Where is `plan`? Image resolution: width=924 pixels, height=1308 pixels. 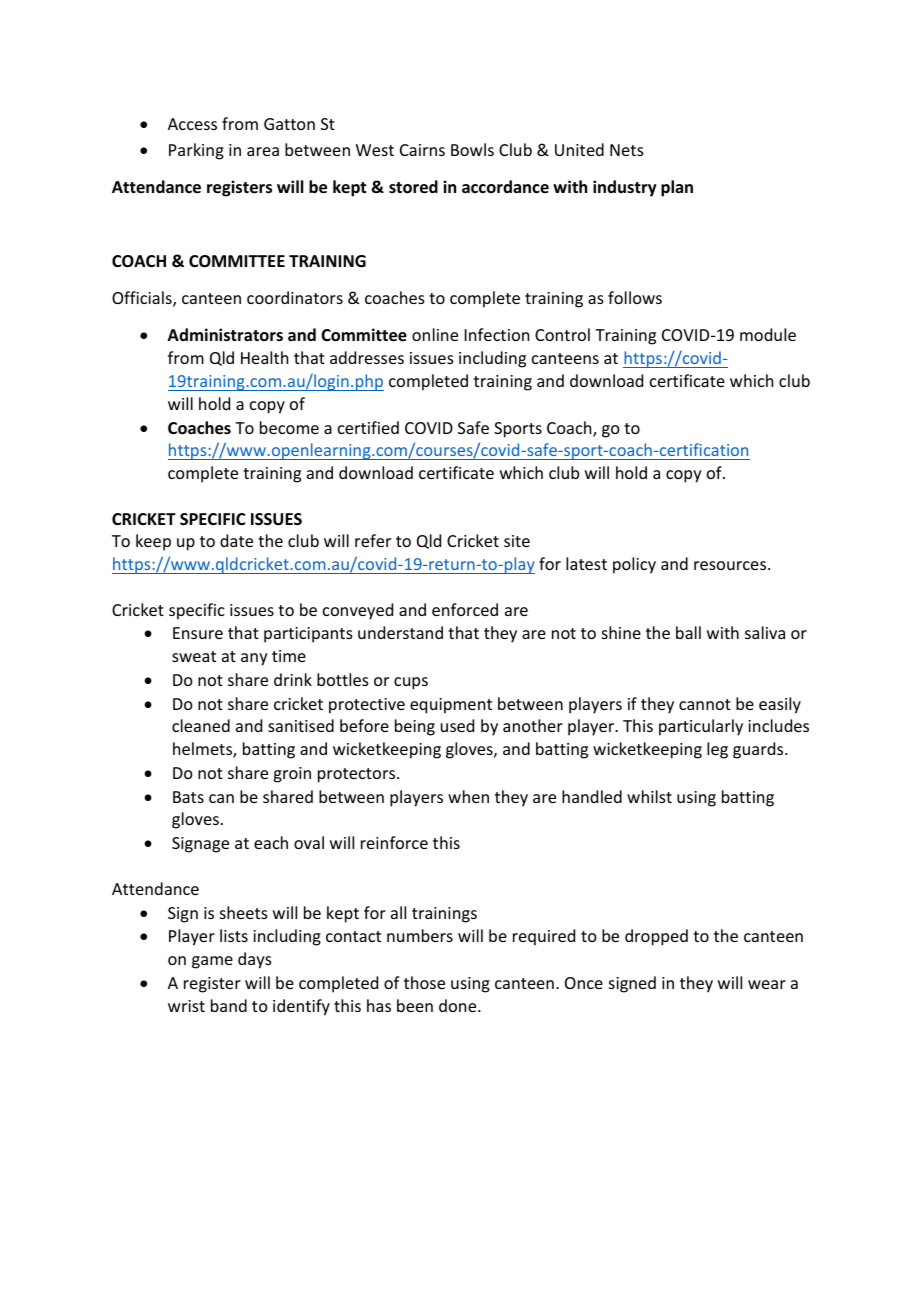 plan is located at coordinates (677, 188).
